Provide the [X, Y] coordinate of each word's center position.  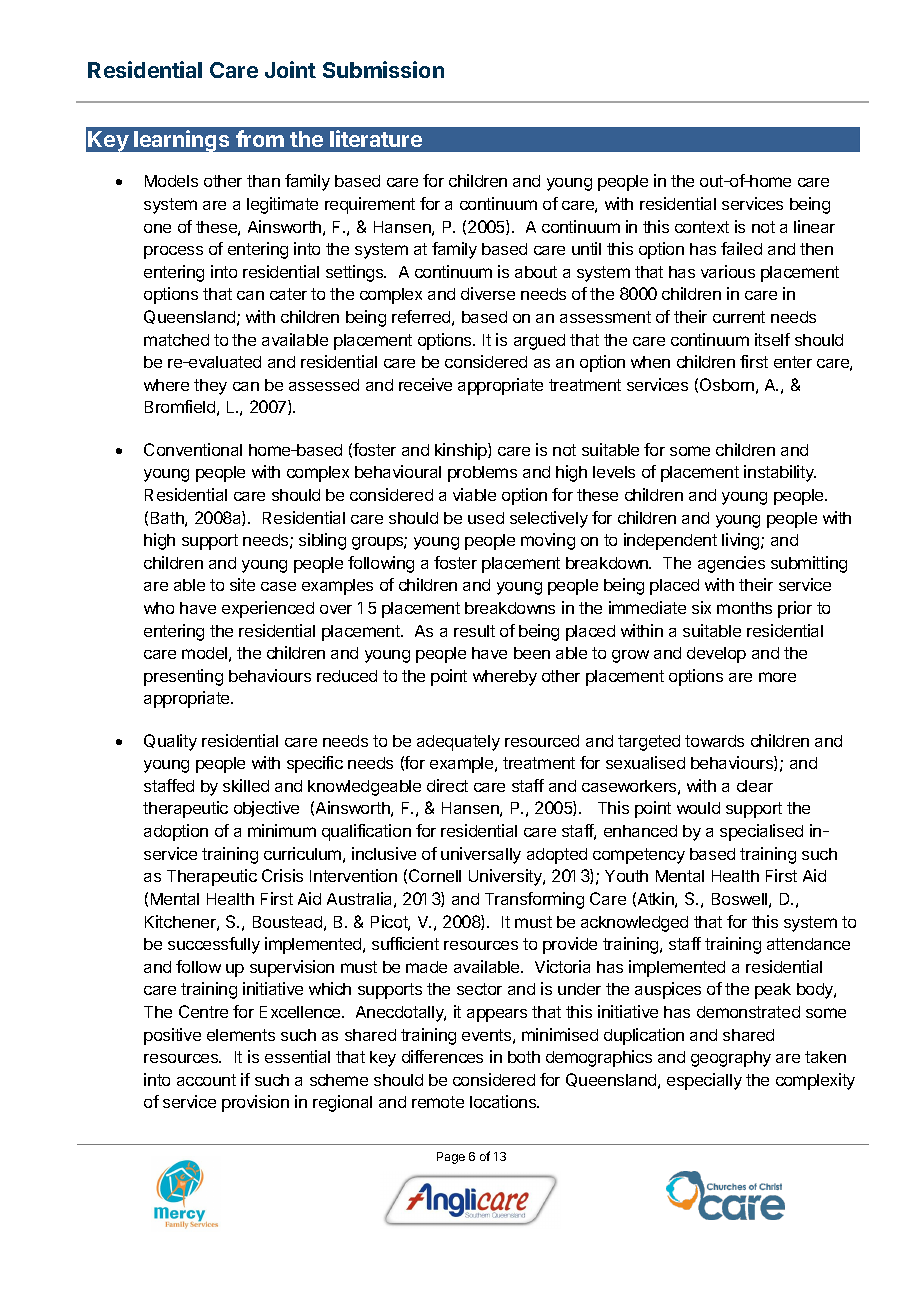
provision [255, 1103]
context [702, 227]
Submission [383, 69]
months [744, 608]
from [260, 138]
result [474, 631]
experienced [268, 609]
